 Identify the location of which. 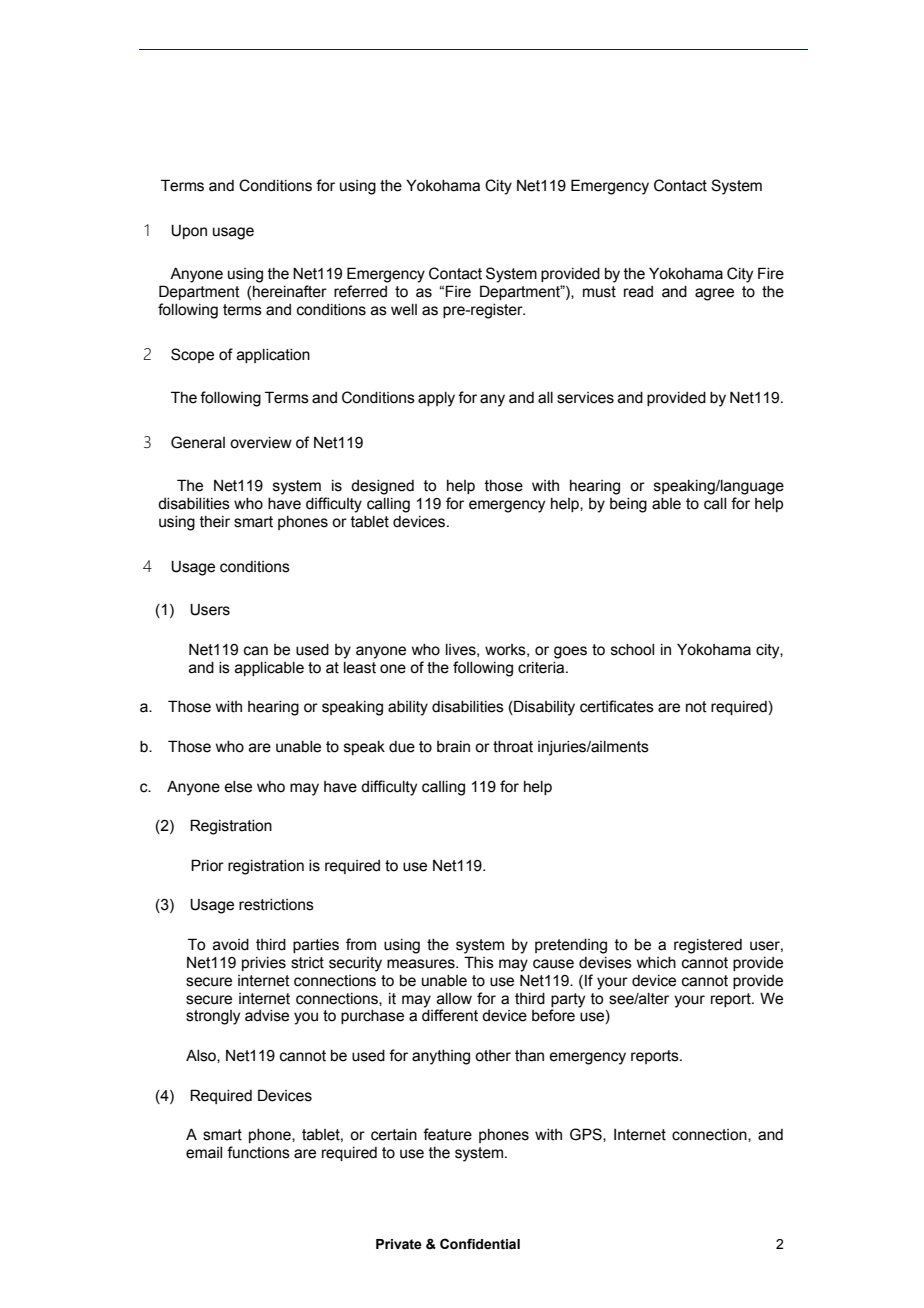
(656, 963).
